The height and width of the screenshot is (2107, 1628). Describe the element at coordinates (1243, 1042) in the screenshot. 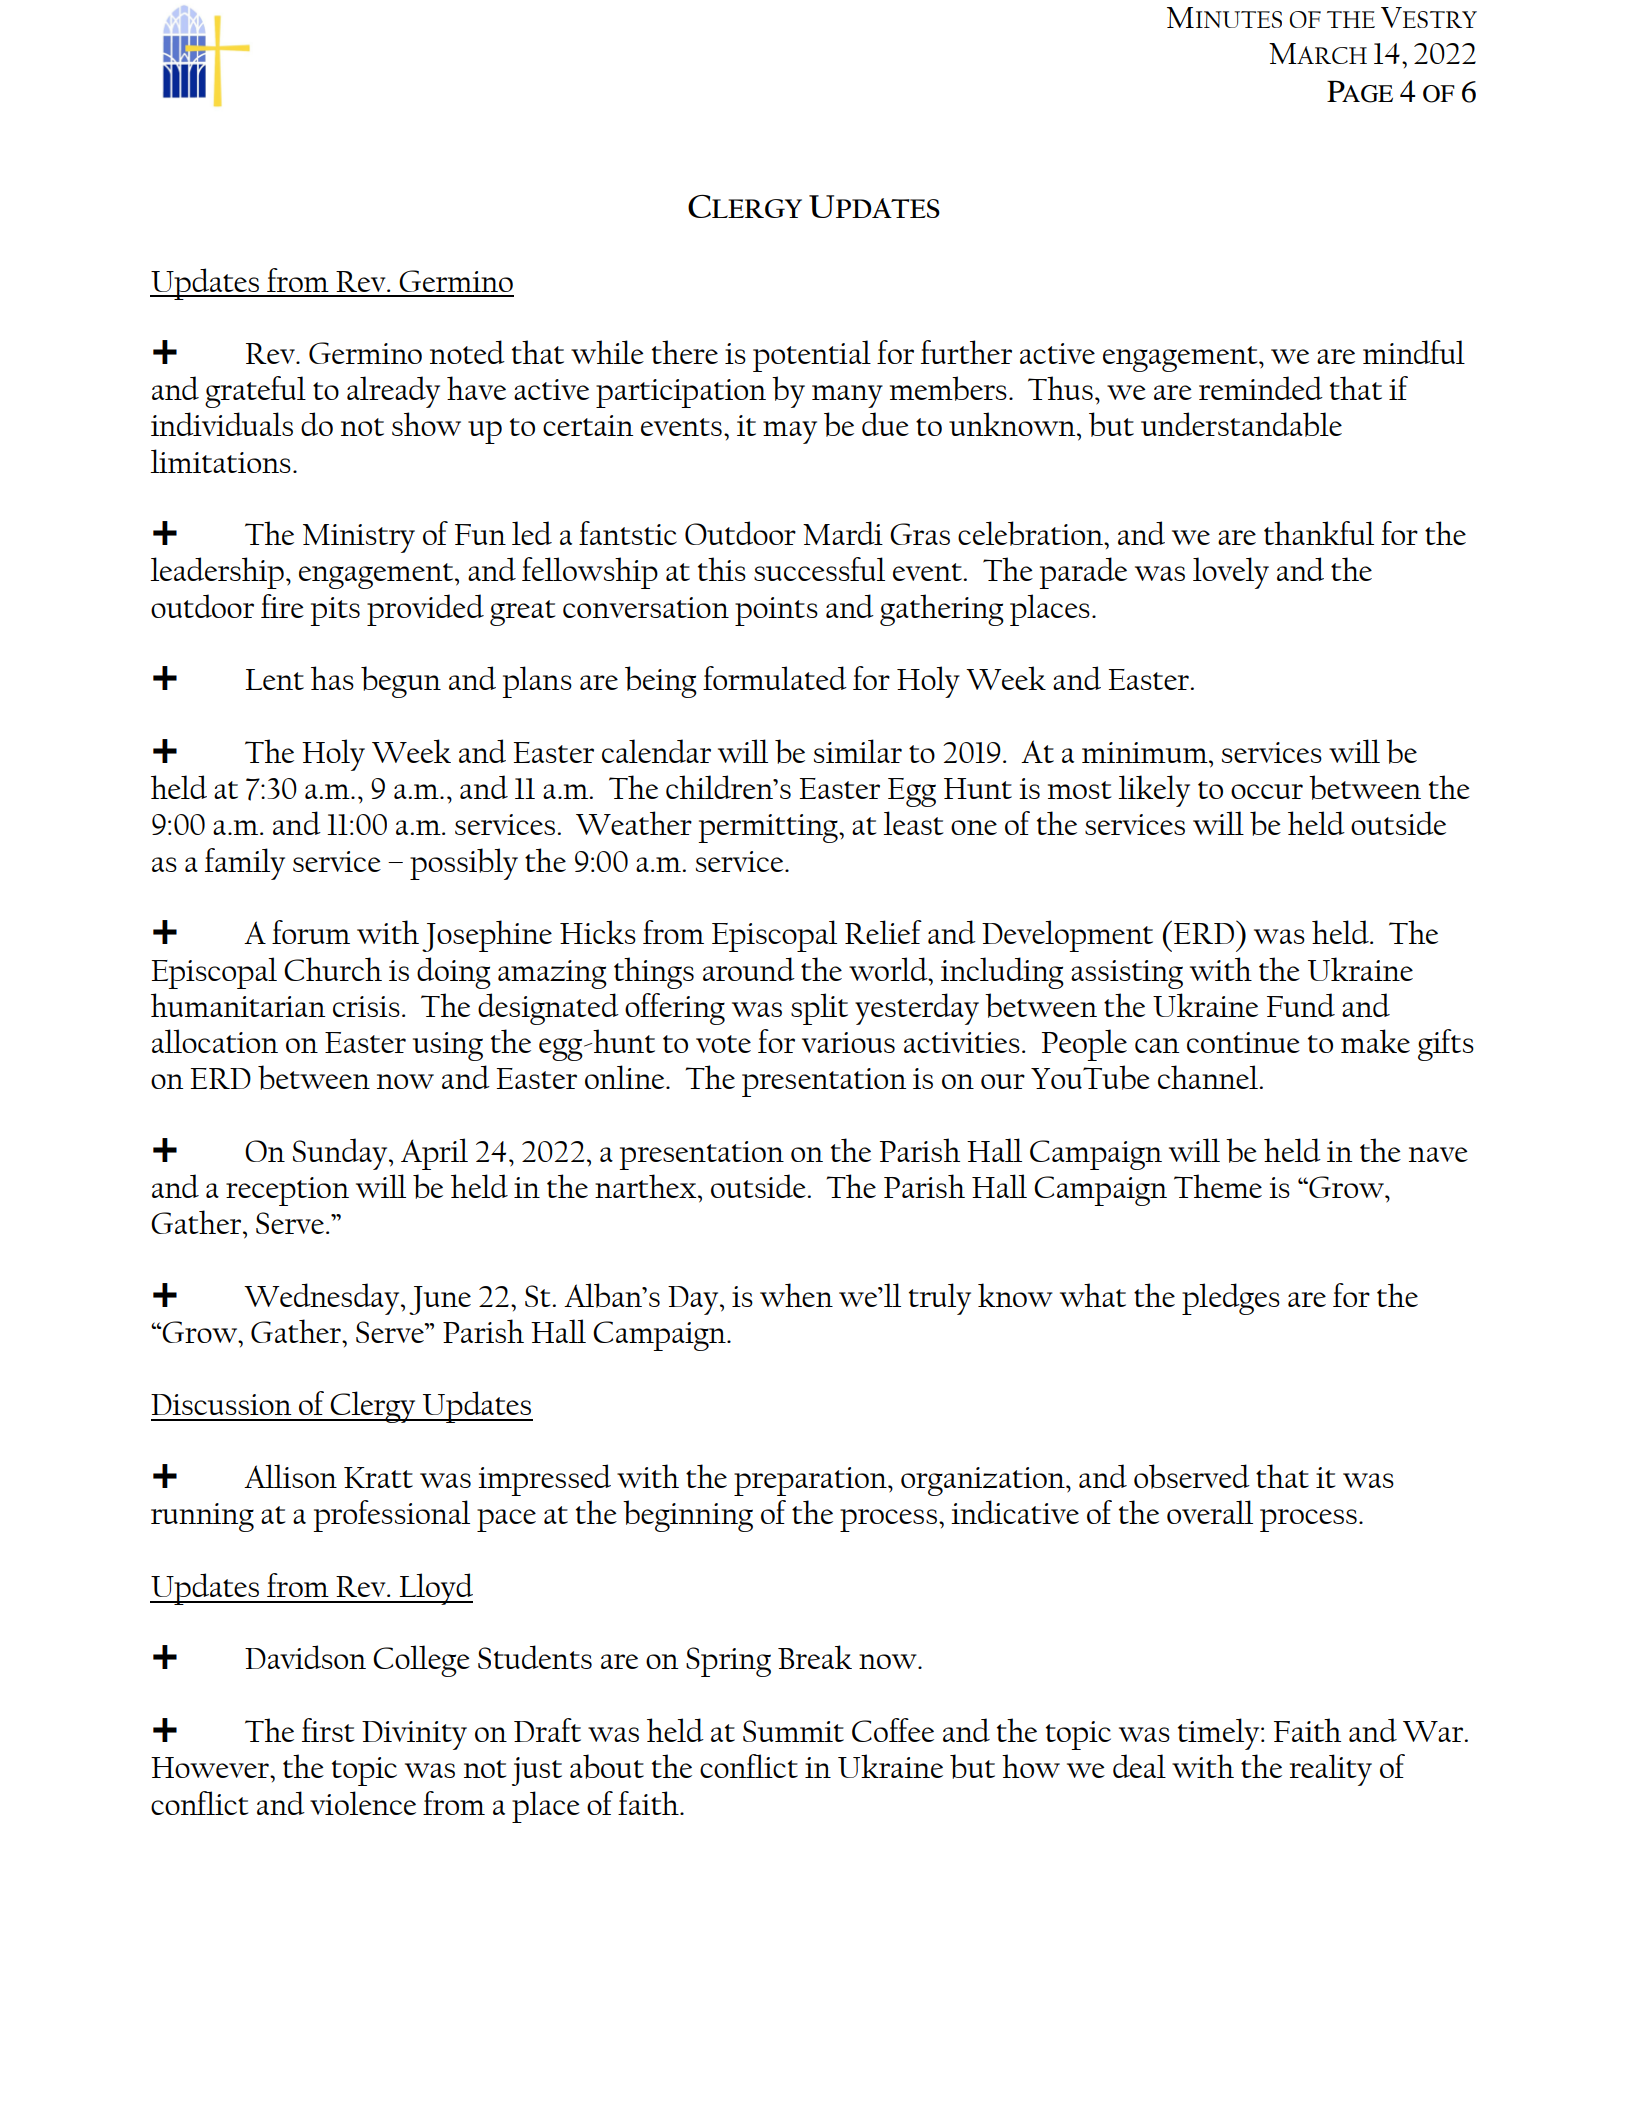

I see `continue` at that location.
